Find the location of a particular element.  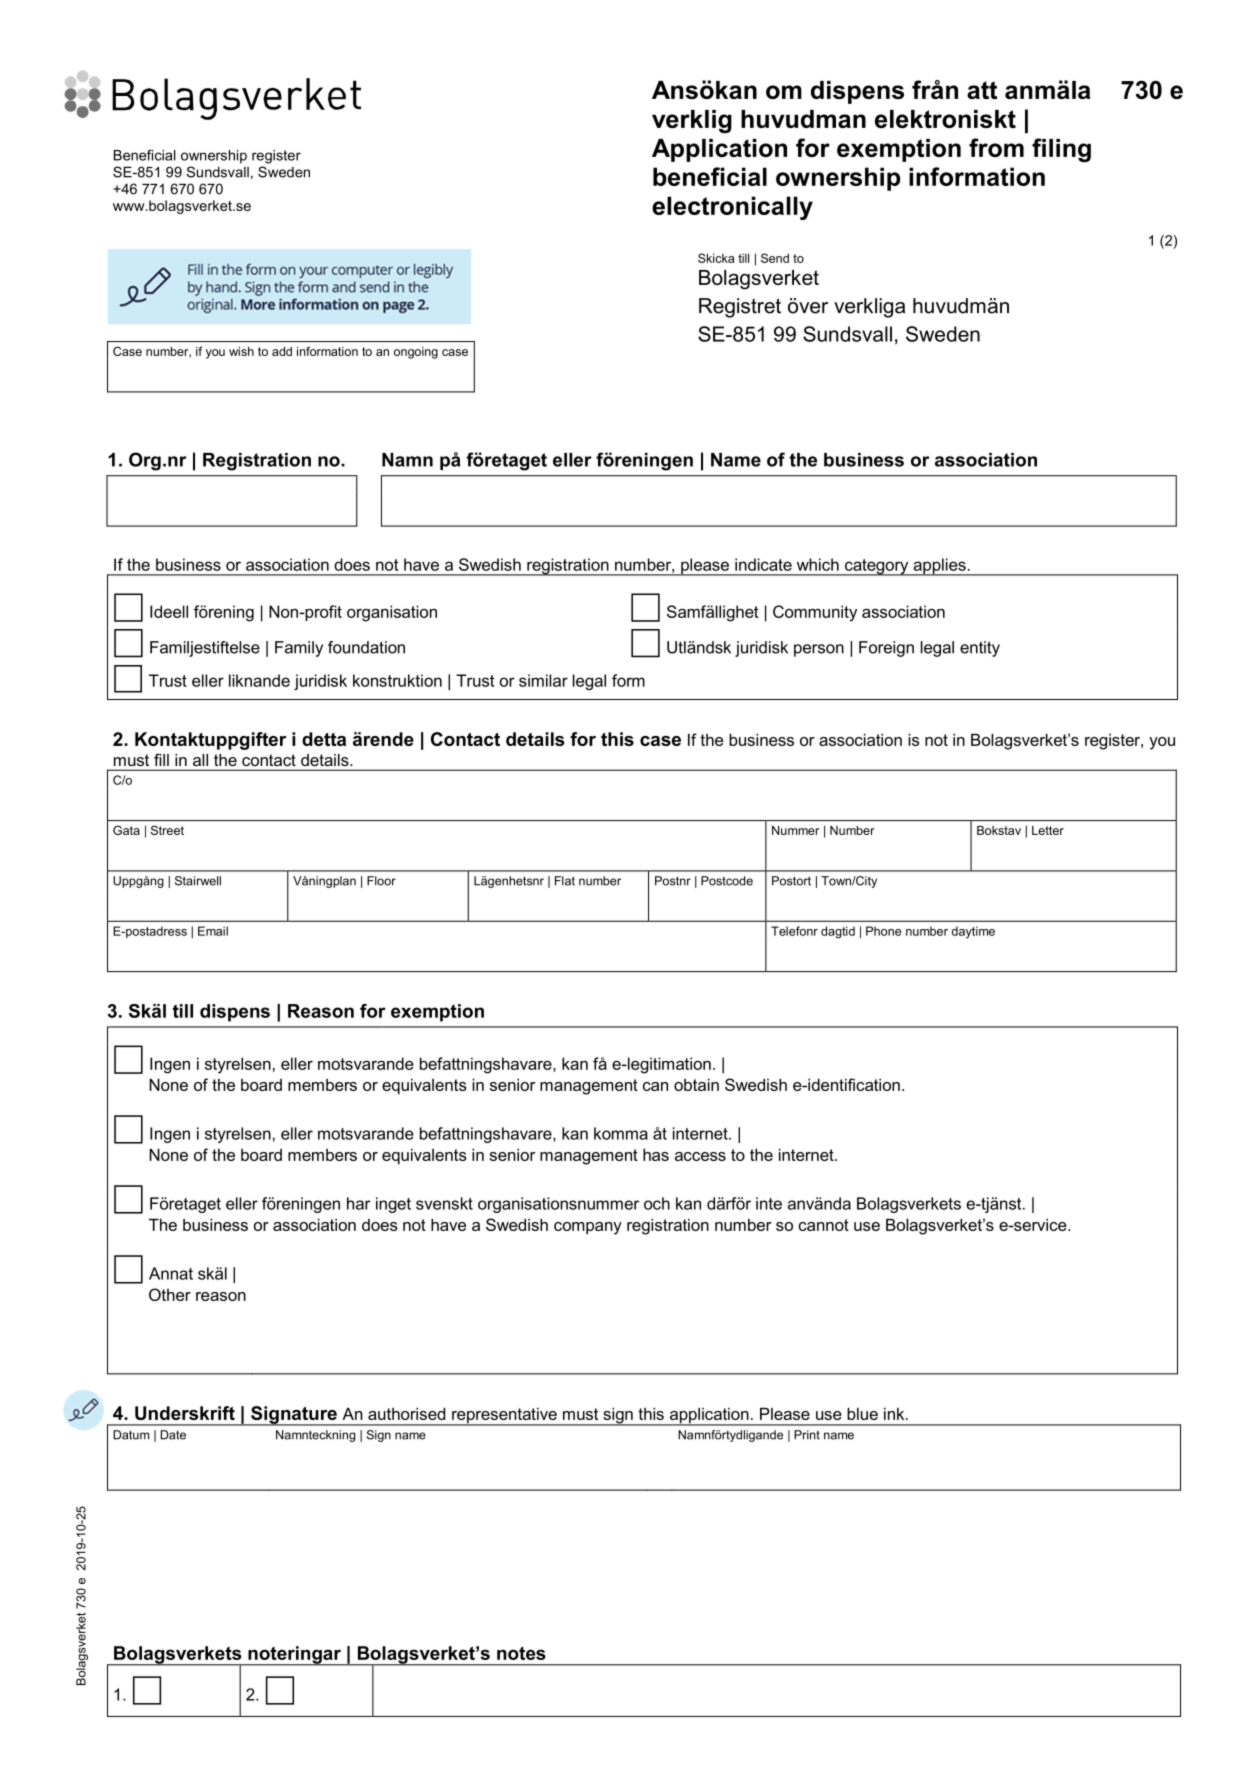

Date is located at coordinates (173, 1435).
